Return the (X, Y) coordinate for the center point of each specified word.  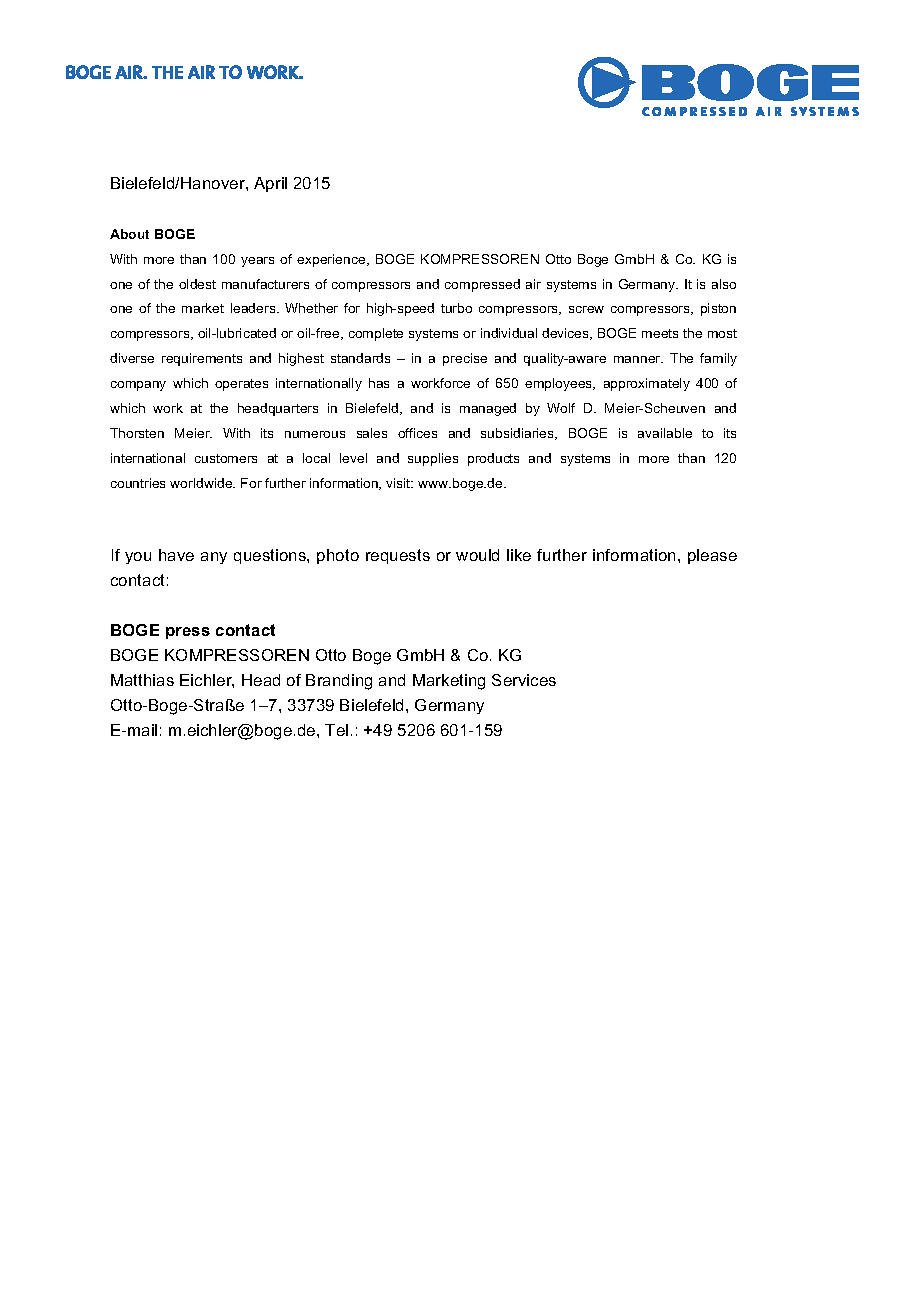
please (712, 556)
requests (398, 556)
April (270, 184)
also (724, 284)
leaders (254, 308)
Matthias (142, 680)
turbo (456, 308)
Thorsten (137, 433)
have (176, 555)
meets (660, 333)
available (665, 433)
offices (417, 433)
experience (332, 260)
